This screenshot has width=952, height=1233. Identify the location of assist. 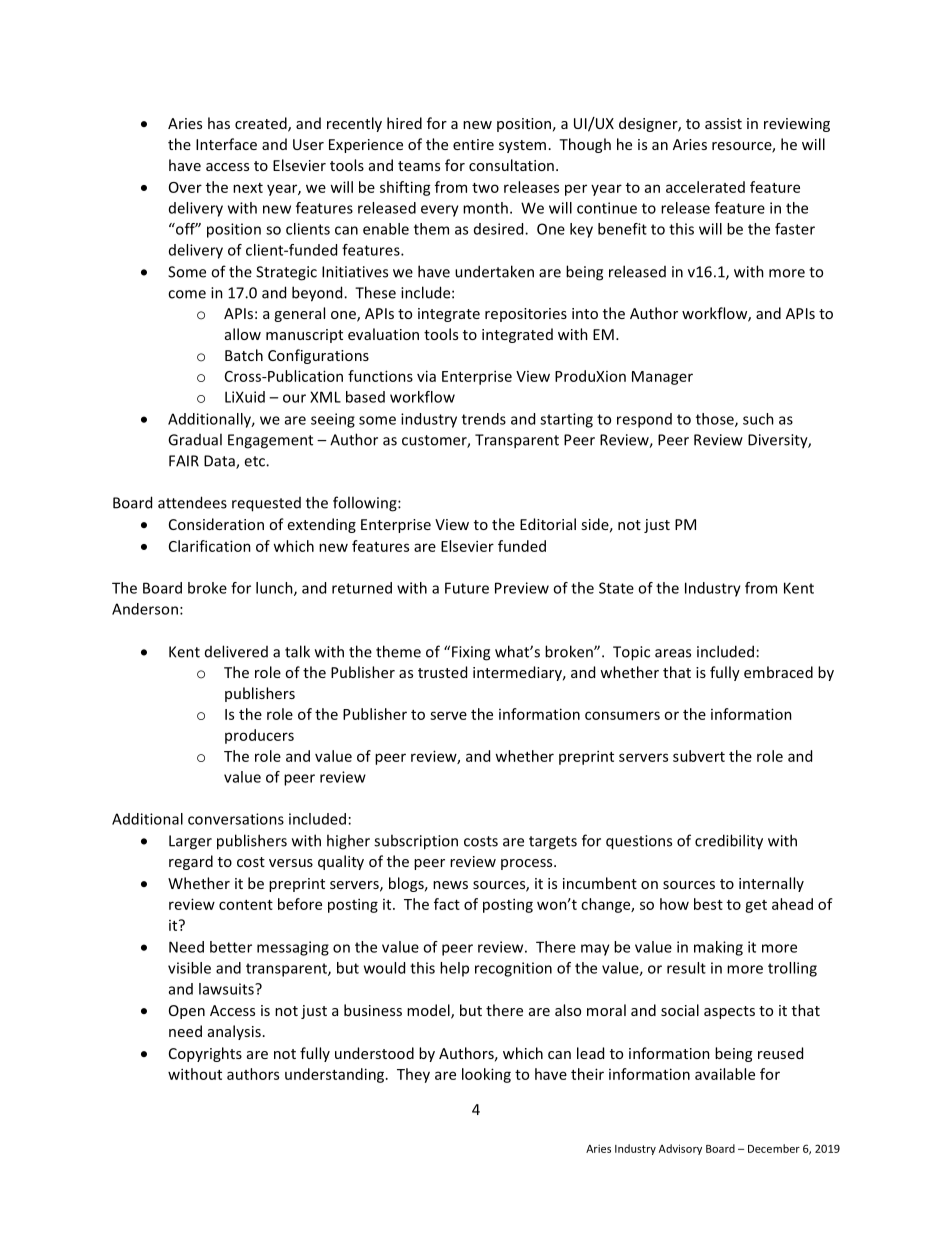
(723, 123).
